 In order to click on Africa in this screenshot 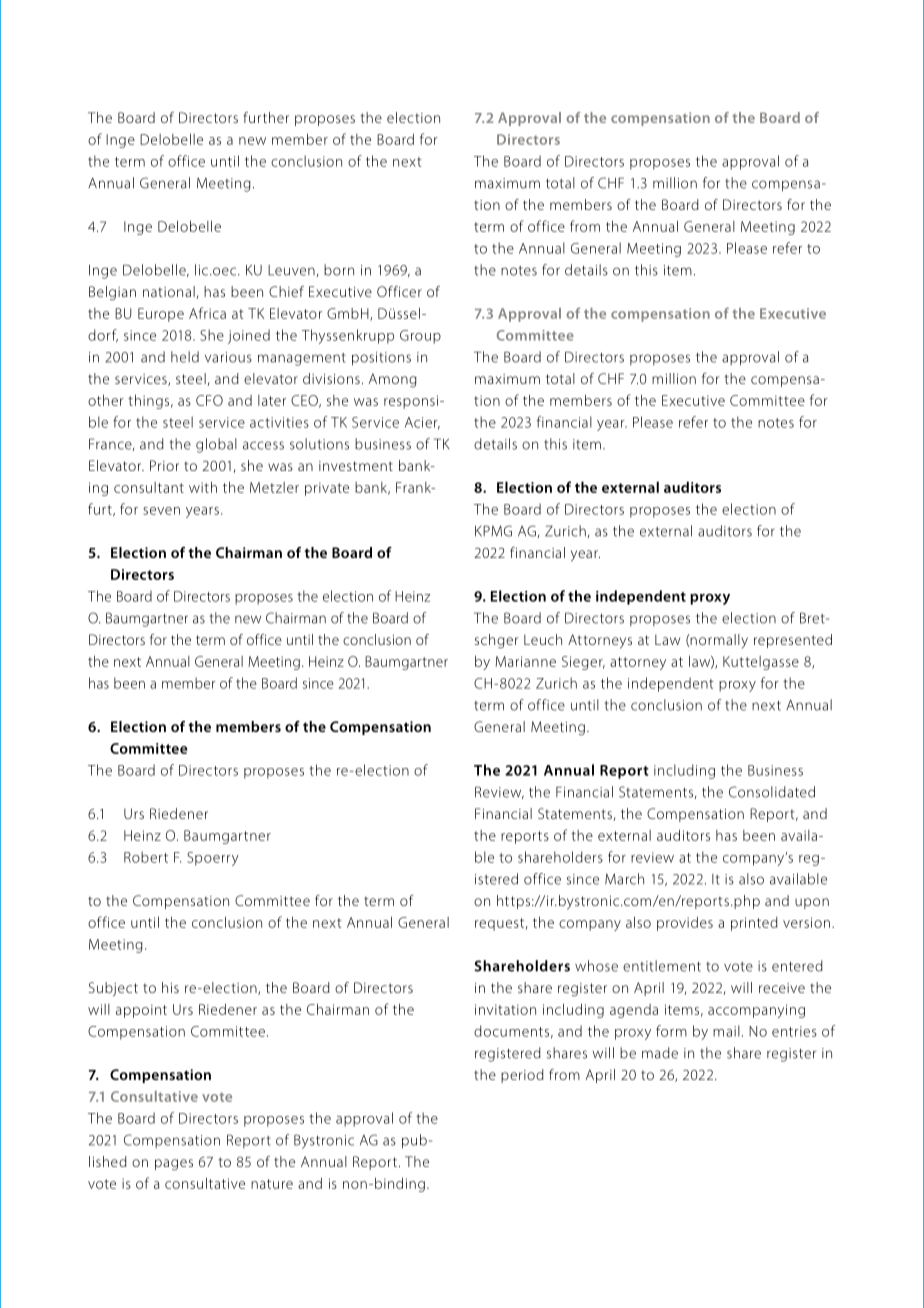, I will do `click(207, 313)`.
